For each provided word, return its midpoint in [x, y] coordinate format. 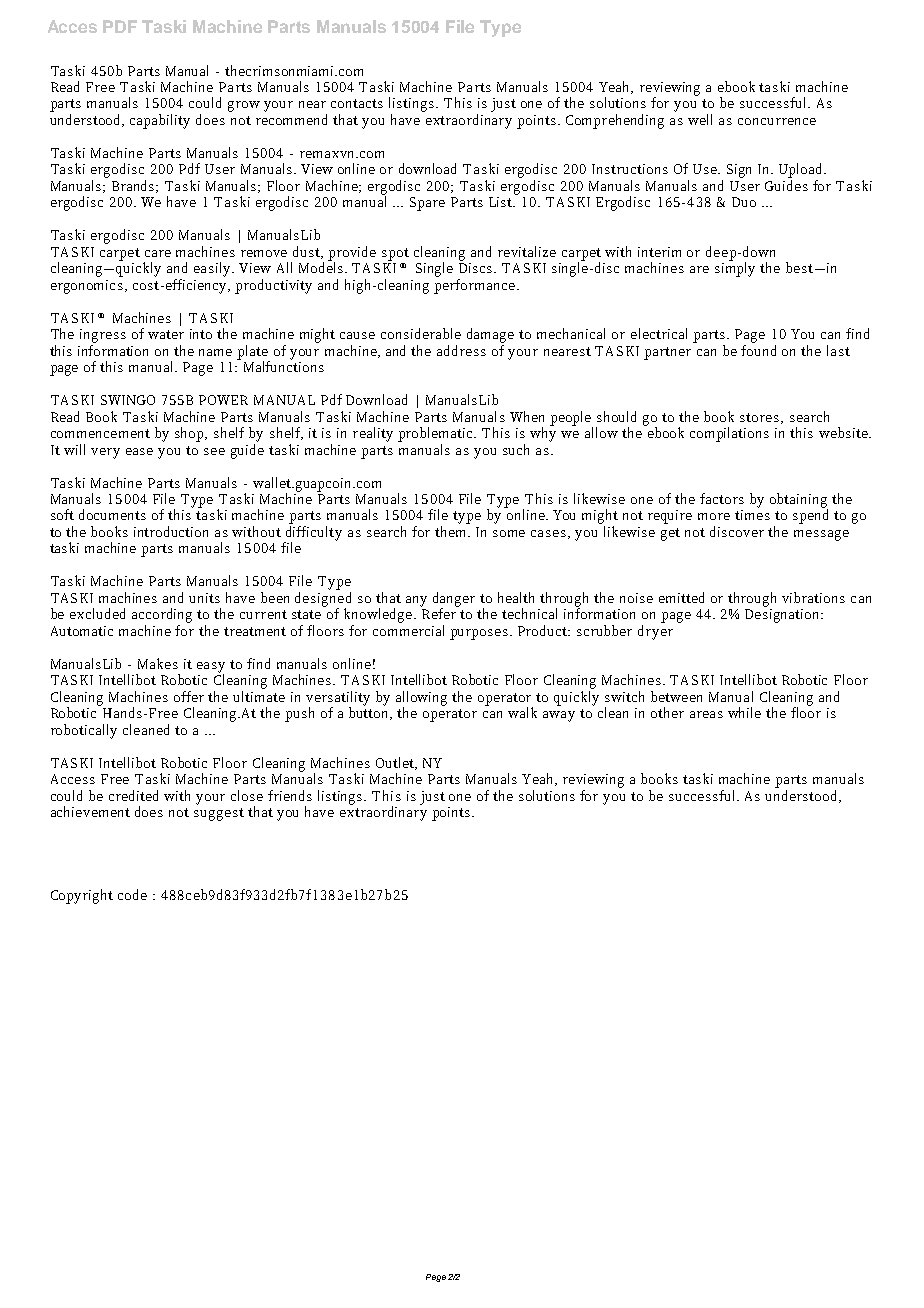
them [452, 531]
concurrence [777, 121]
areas [706, 714]
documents [112, 514]
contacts [357, 103]
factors [722, 498]
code [132, 894]
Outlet [396, 763]
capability [160, 121]
